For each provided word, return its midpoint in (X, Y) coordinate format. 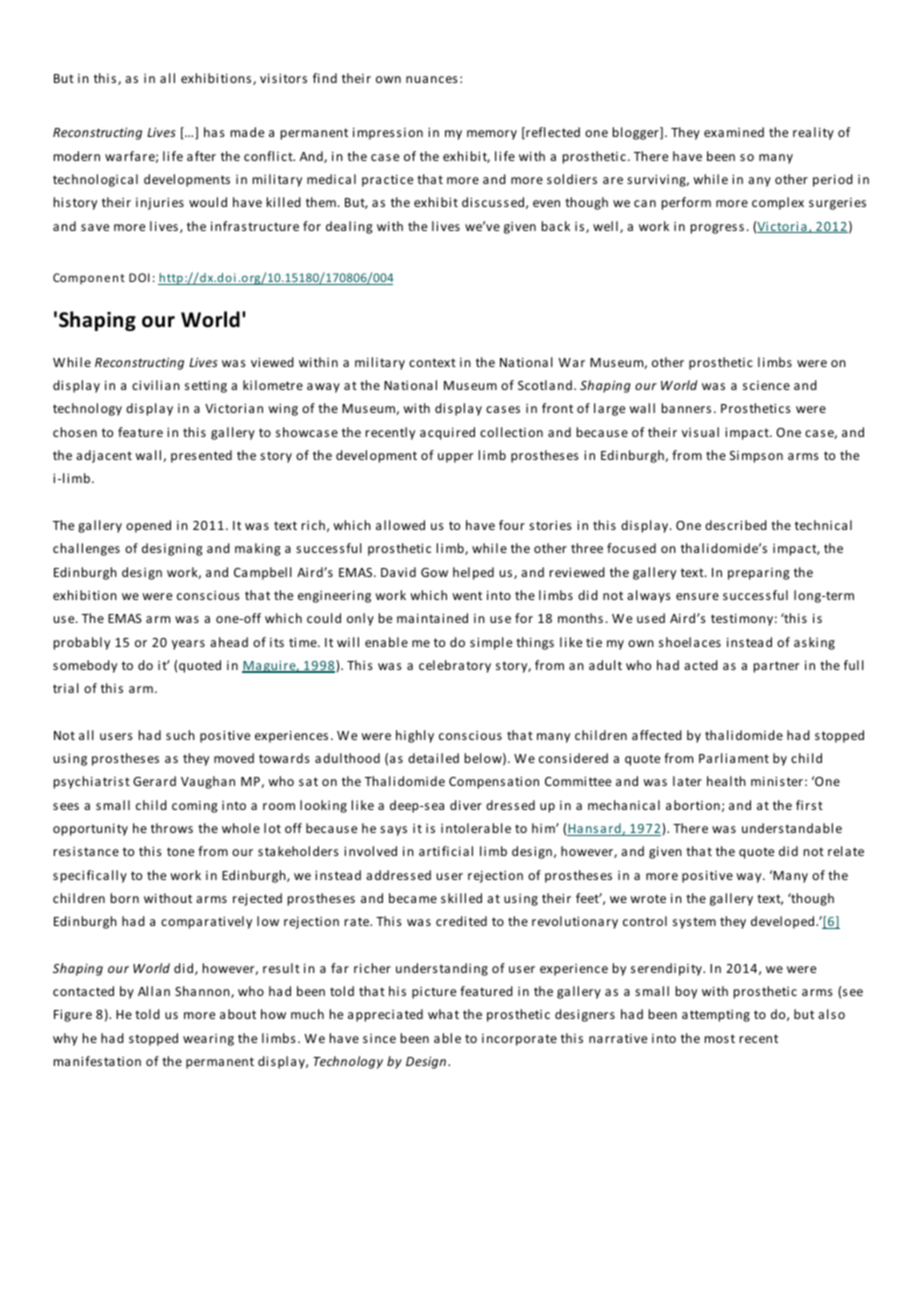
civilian (156, 385)
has (214, 132)
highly (415, 736)
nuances (432, 79)
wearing (208, 1040)
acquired (447, 433)
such (180, 735)
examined (734, 132)
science (766, 385)
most (720, 1038)
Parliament (734, 758)
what (443, 1014)
